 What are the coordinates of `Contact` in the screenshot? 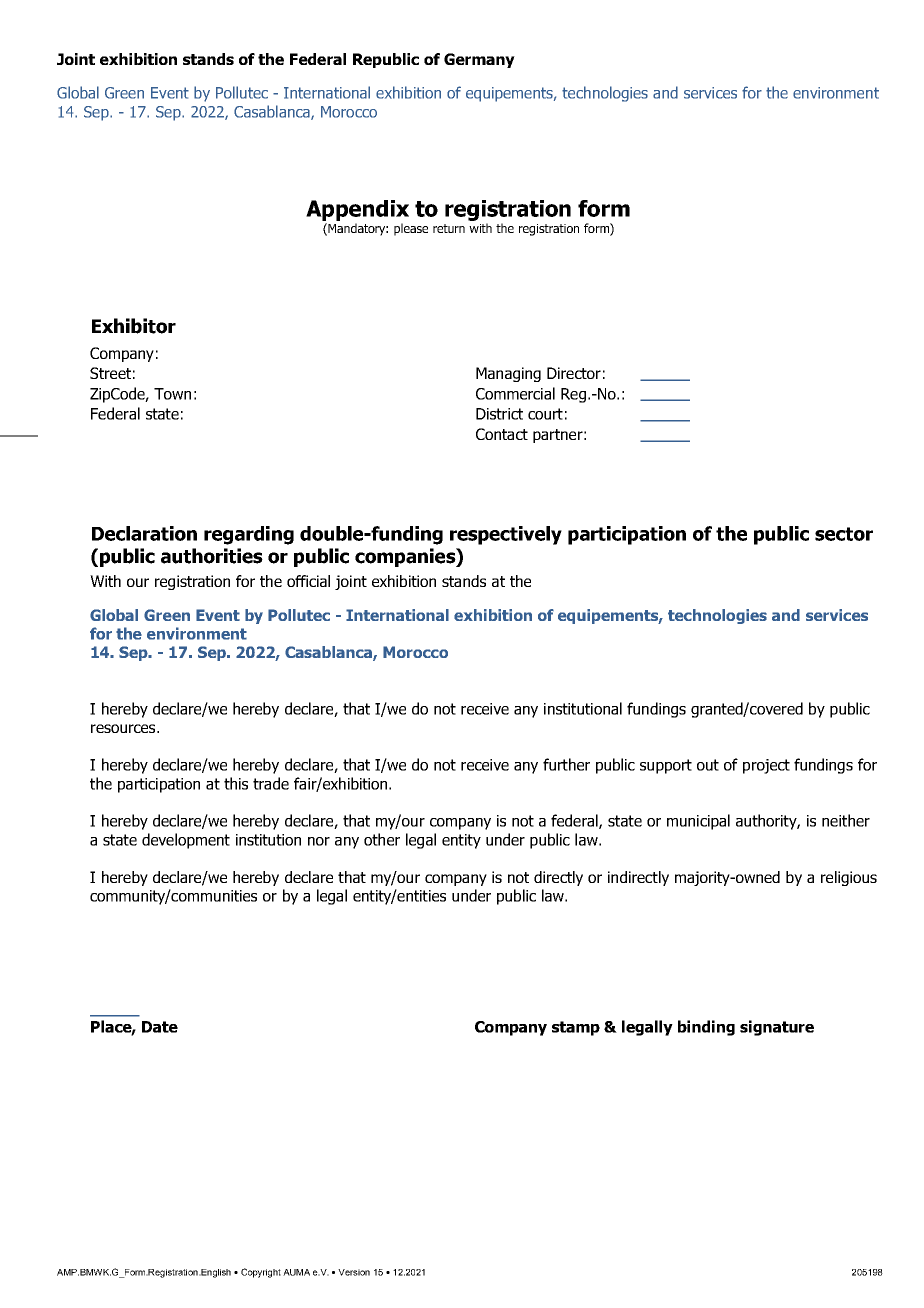 It's located at (502, 434).
